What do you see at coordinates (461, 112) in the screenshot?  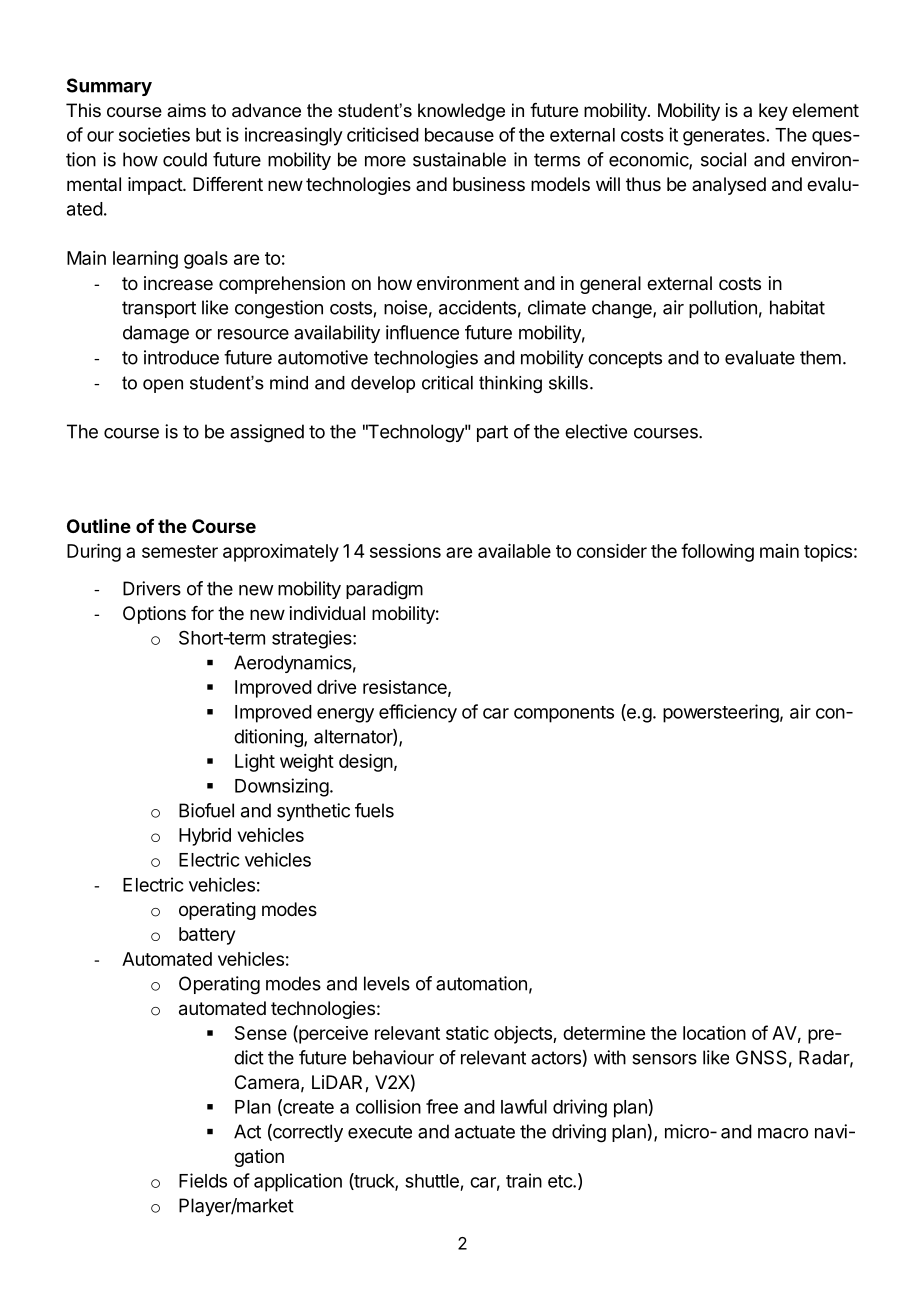 I see `knowledge` at bounding box center [461, 112].
